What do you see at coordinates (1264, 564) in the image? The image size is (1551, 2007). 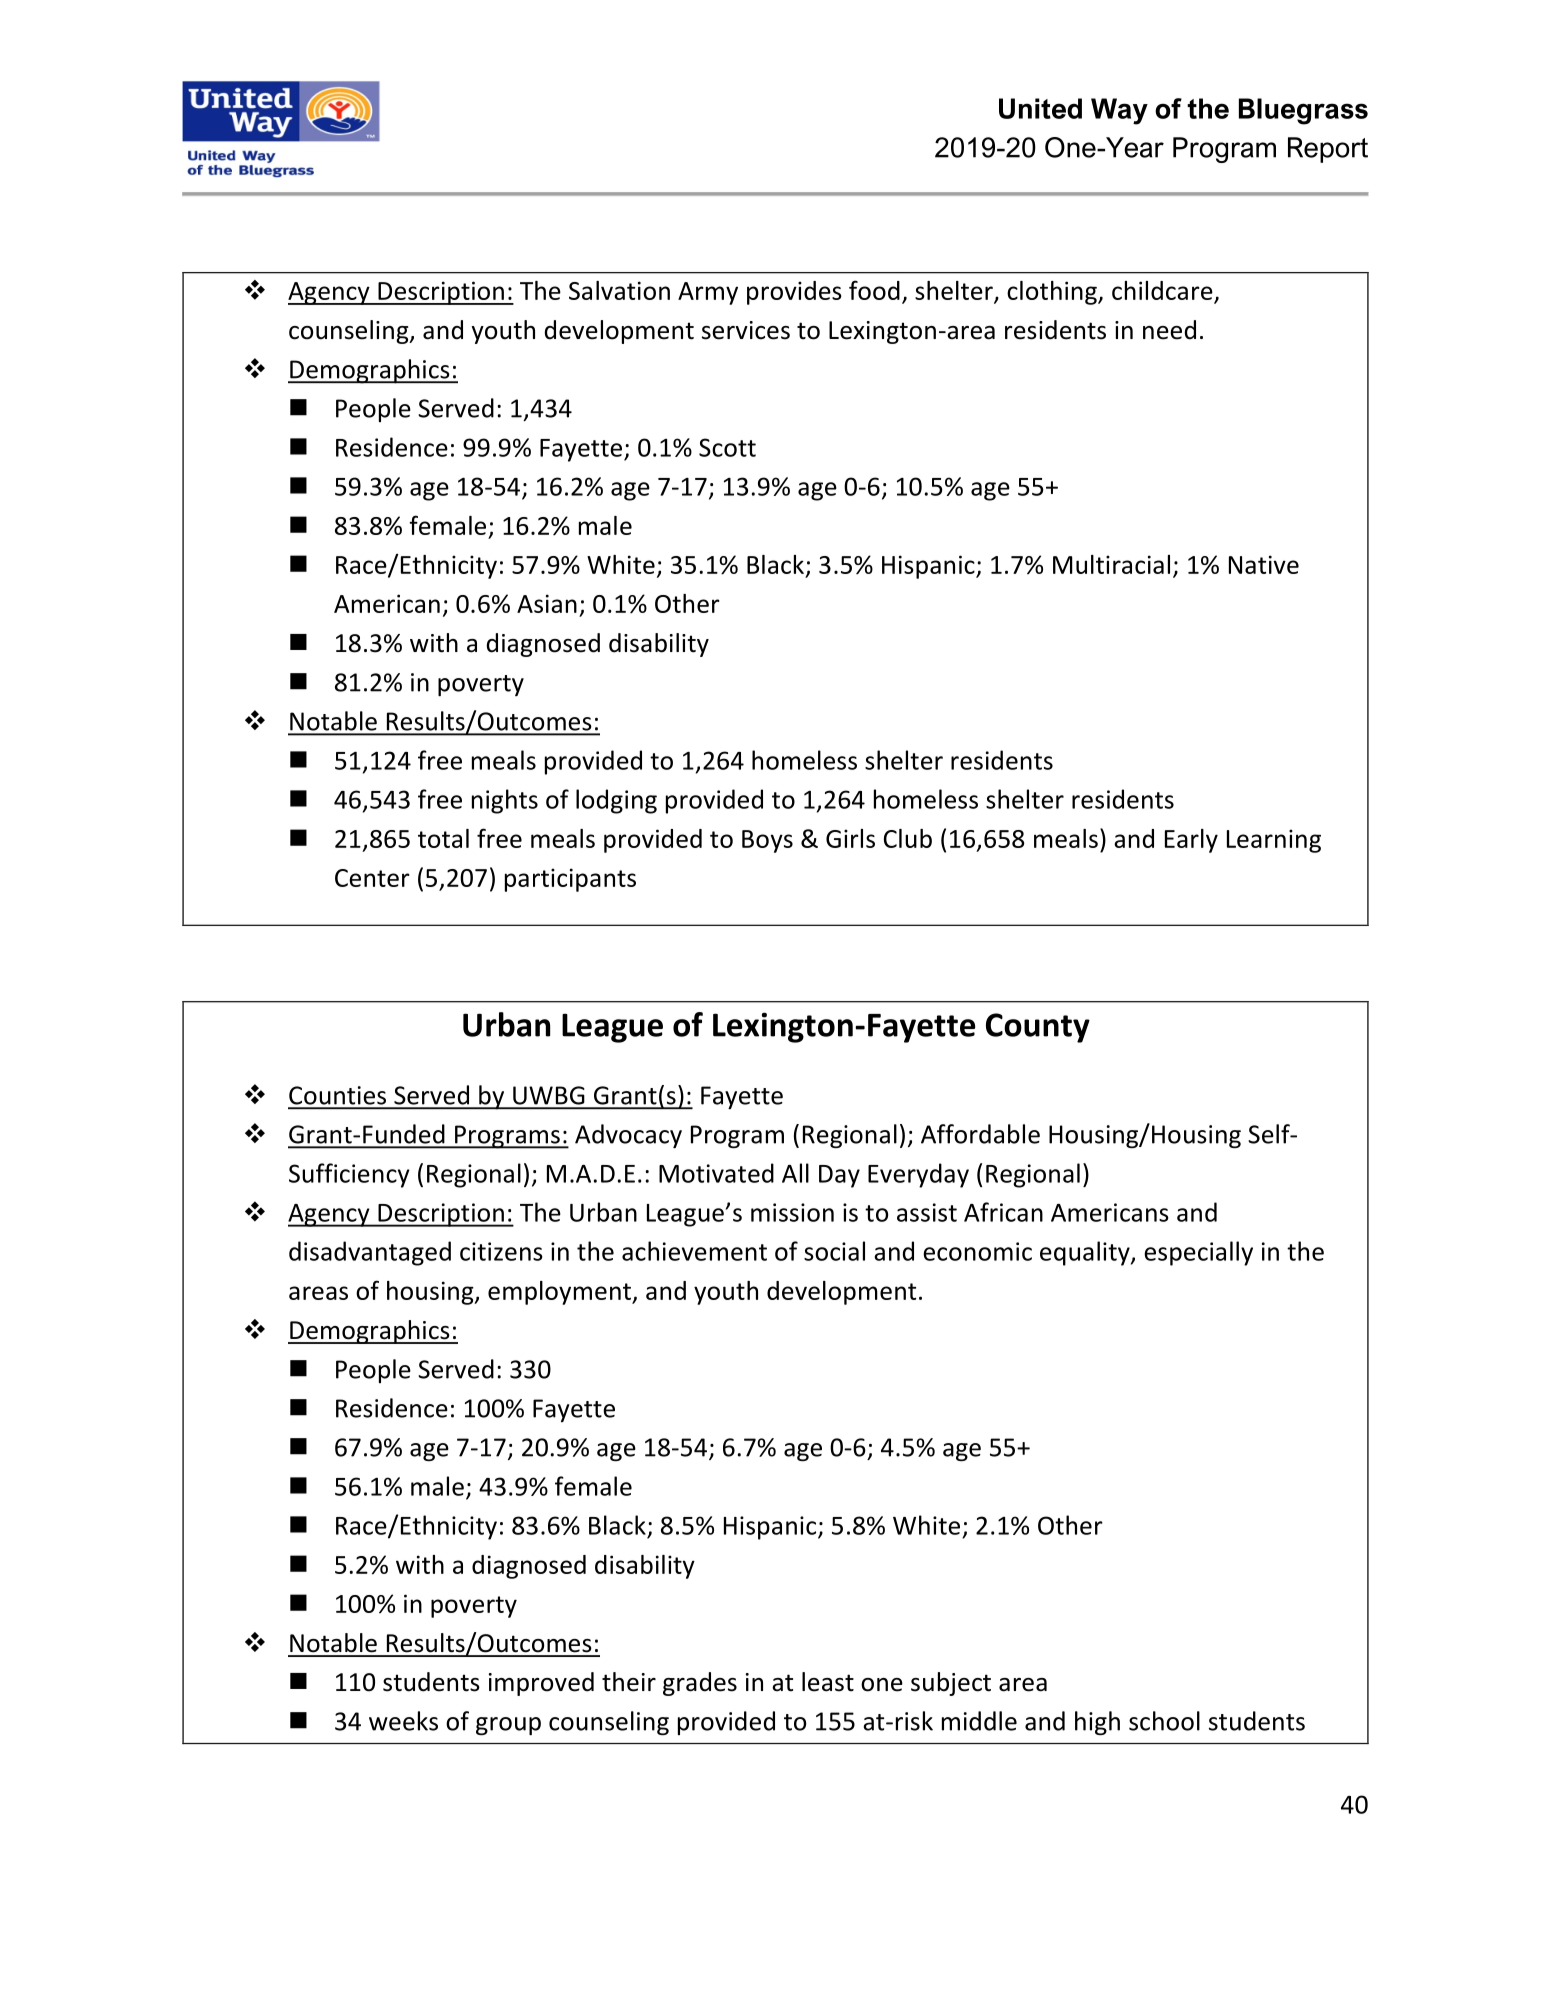 I see `Native` at bounding box center [1264, 564].
